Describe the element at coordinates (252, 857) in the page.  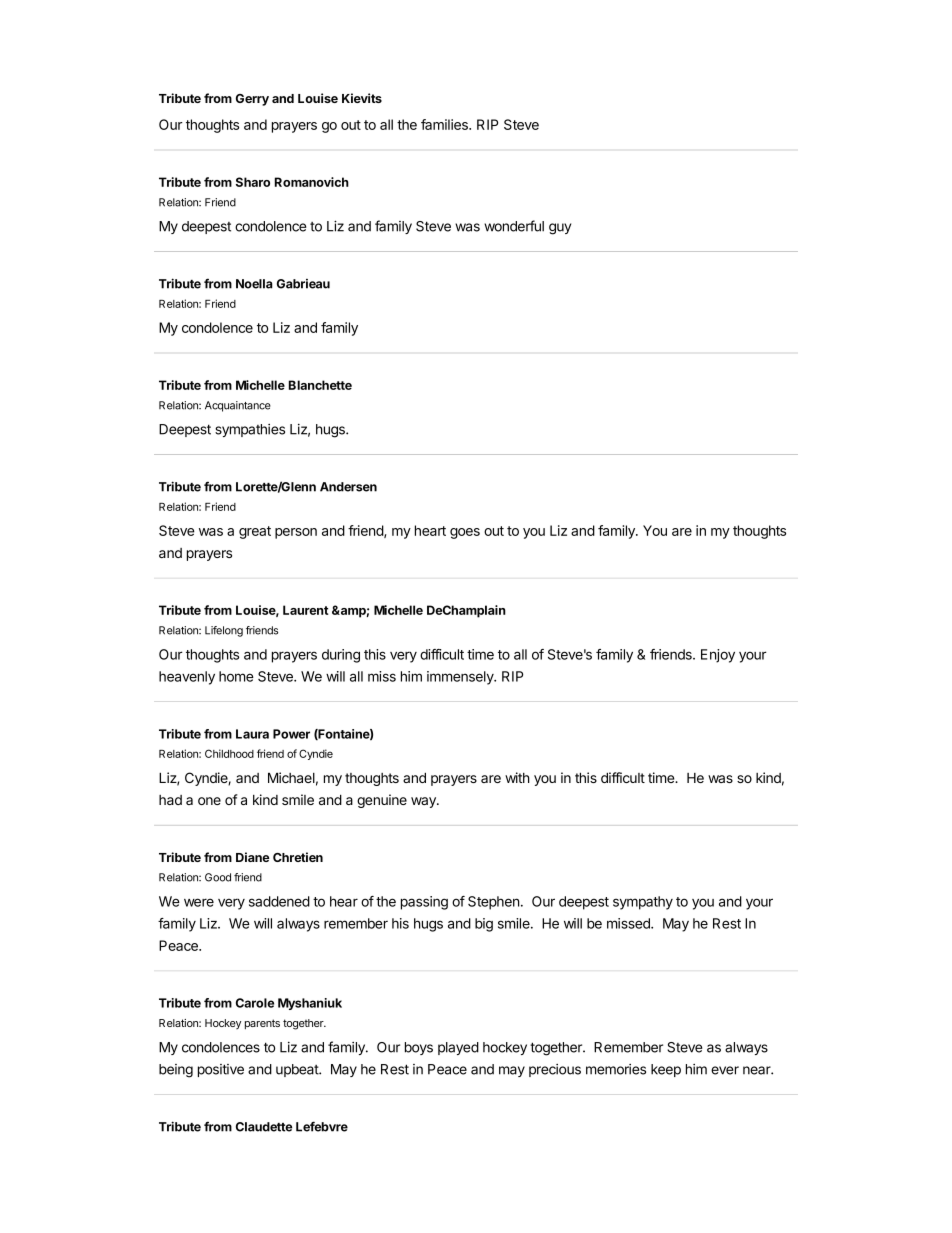
I see `Diane` at that location.
